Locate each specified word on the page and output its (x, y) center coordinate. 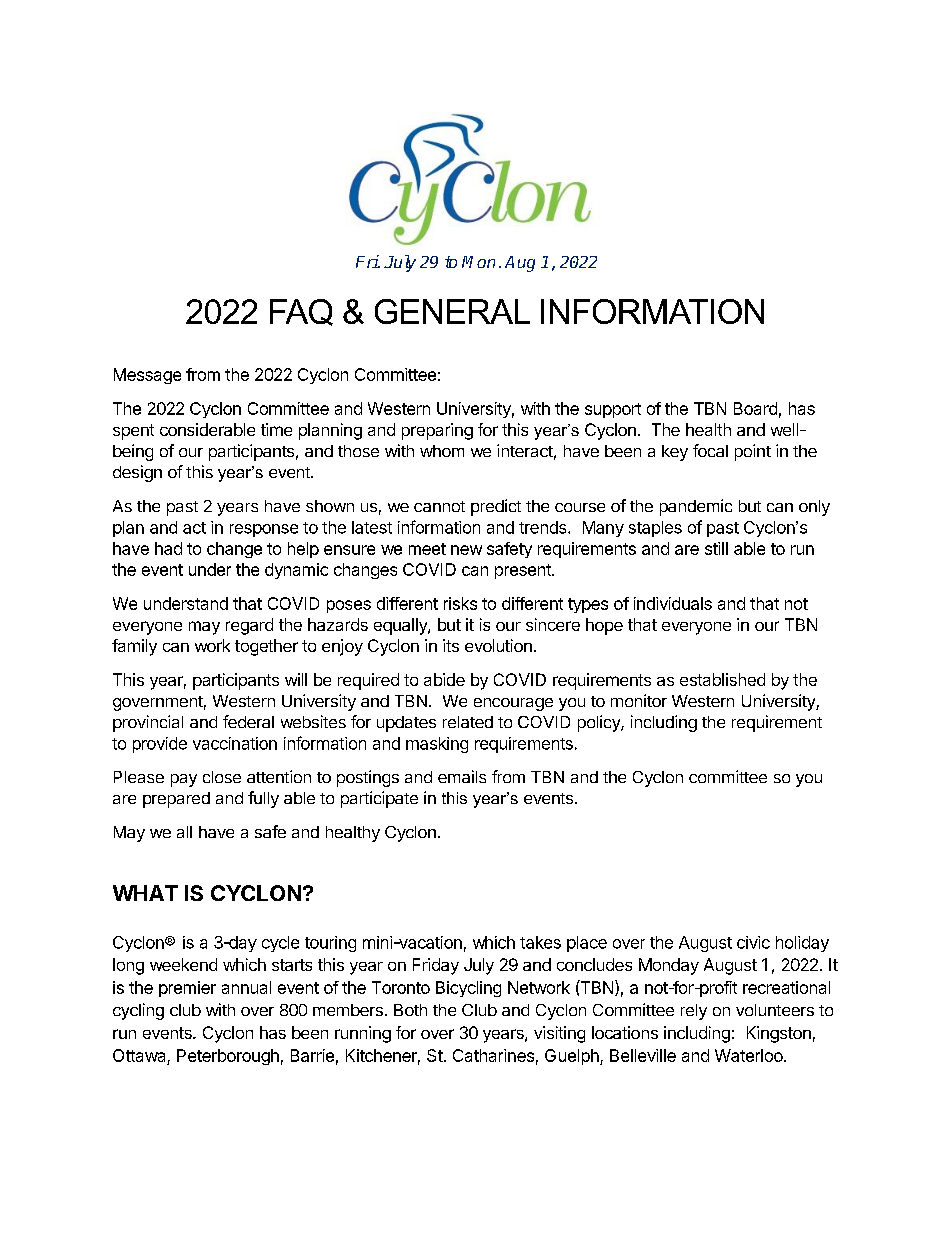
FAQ (301, 312)
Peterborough (228, 1057)
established (722, 679)
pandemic (696, 507)
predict (496, 507)
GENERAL (452, 311)
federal (248, 721)
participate (379, 799)
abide (444, 679)
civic (753, 942)
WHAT (145, 893)
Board (755, 408)
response (264, 530)
